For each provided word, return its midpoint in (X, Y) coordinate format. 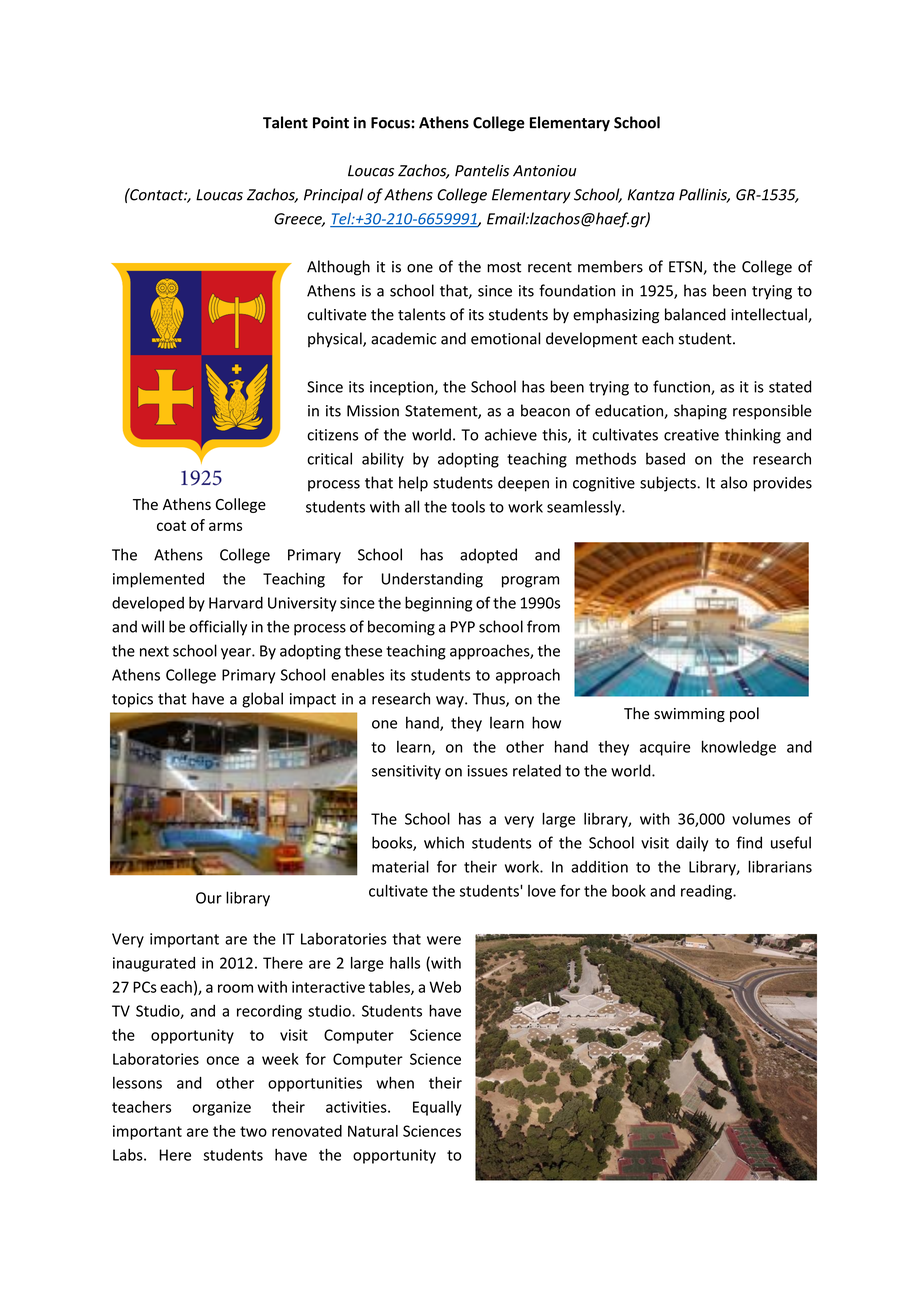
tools (468, 506)
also (734, 482)
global (262, 700)
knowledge (739, 748)
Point (331, 122)
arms (225, 526)
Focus (391, 123)
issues (488, 771)
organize (222, 1108)
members (610, 266)
